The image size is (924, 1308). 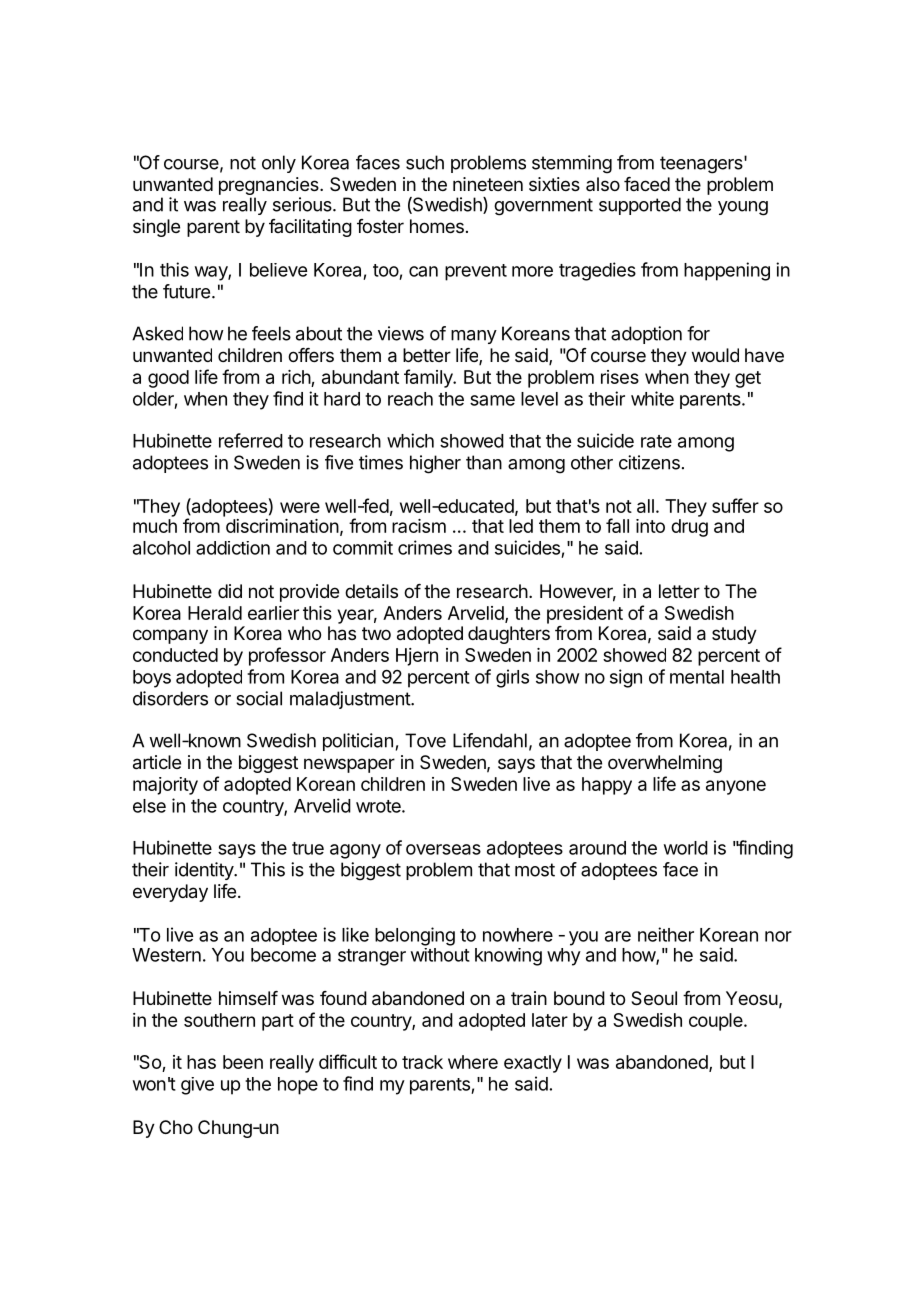 What do you see at coordinates (686, 848) in the page?
I see `world` at bounding box center [686, 848].
